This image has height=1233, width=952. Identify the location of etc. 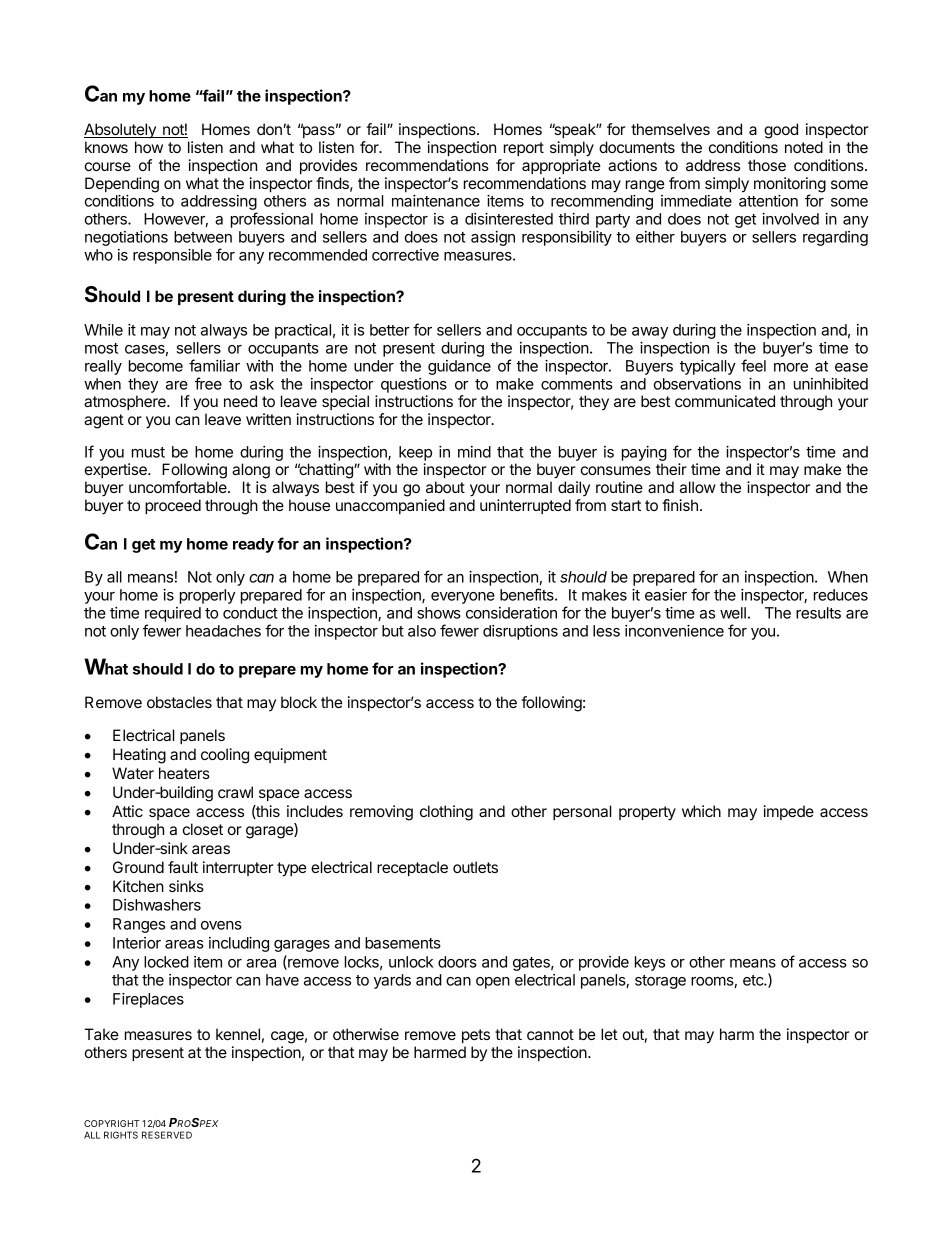
(754, 980).
